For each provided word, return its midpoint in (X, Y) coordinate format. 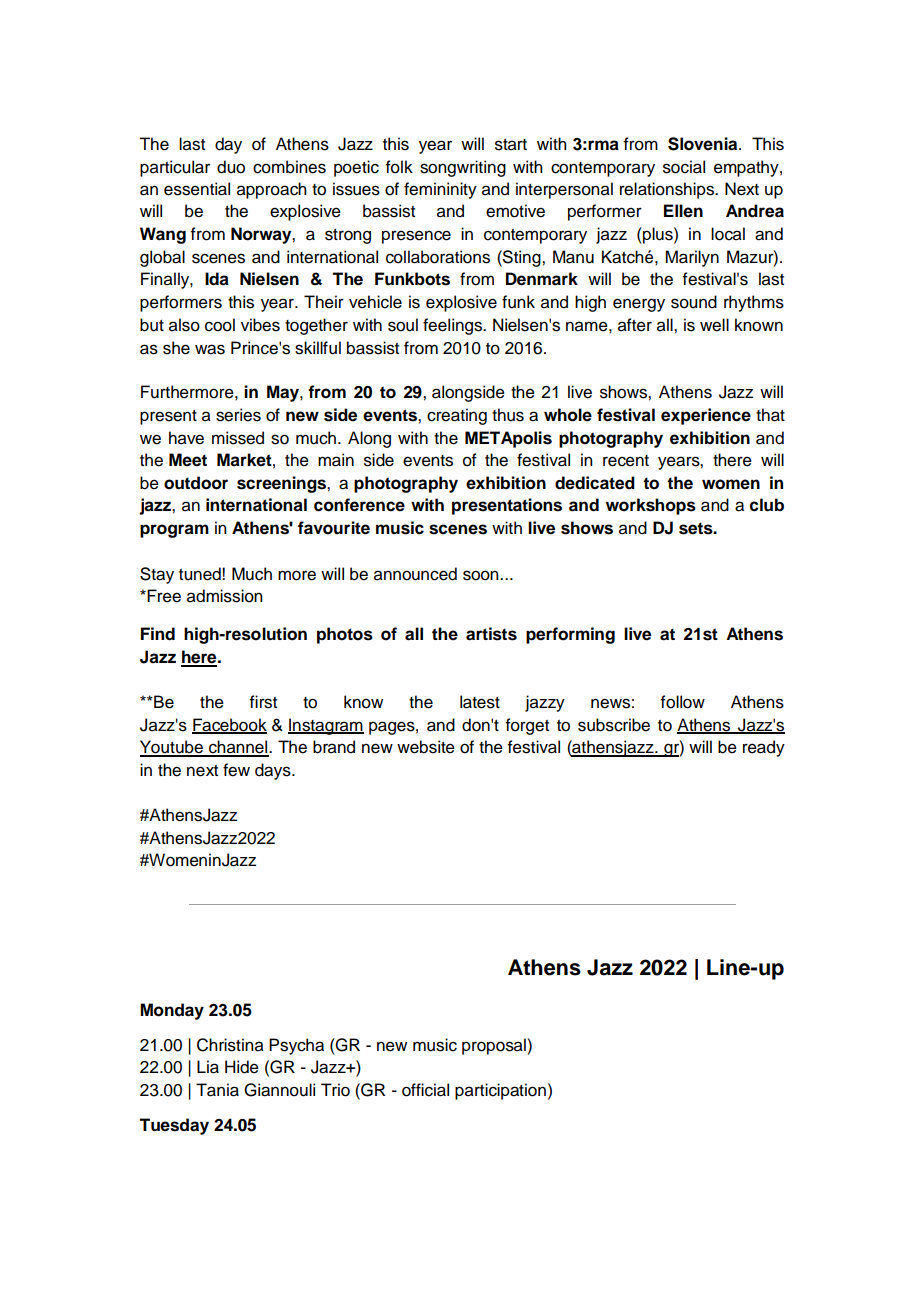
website (426, 747)
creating (457, 416)
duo (231, 167)
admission (225, 596)
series (238, 415)
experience (706, 416)
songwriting (463, 168)
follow (683, 702)
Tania (217, 1090)
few (236, 770)
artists (491, 634)
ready (764, 748)
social (684, 167)
